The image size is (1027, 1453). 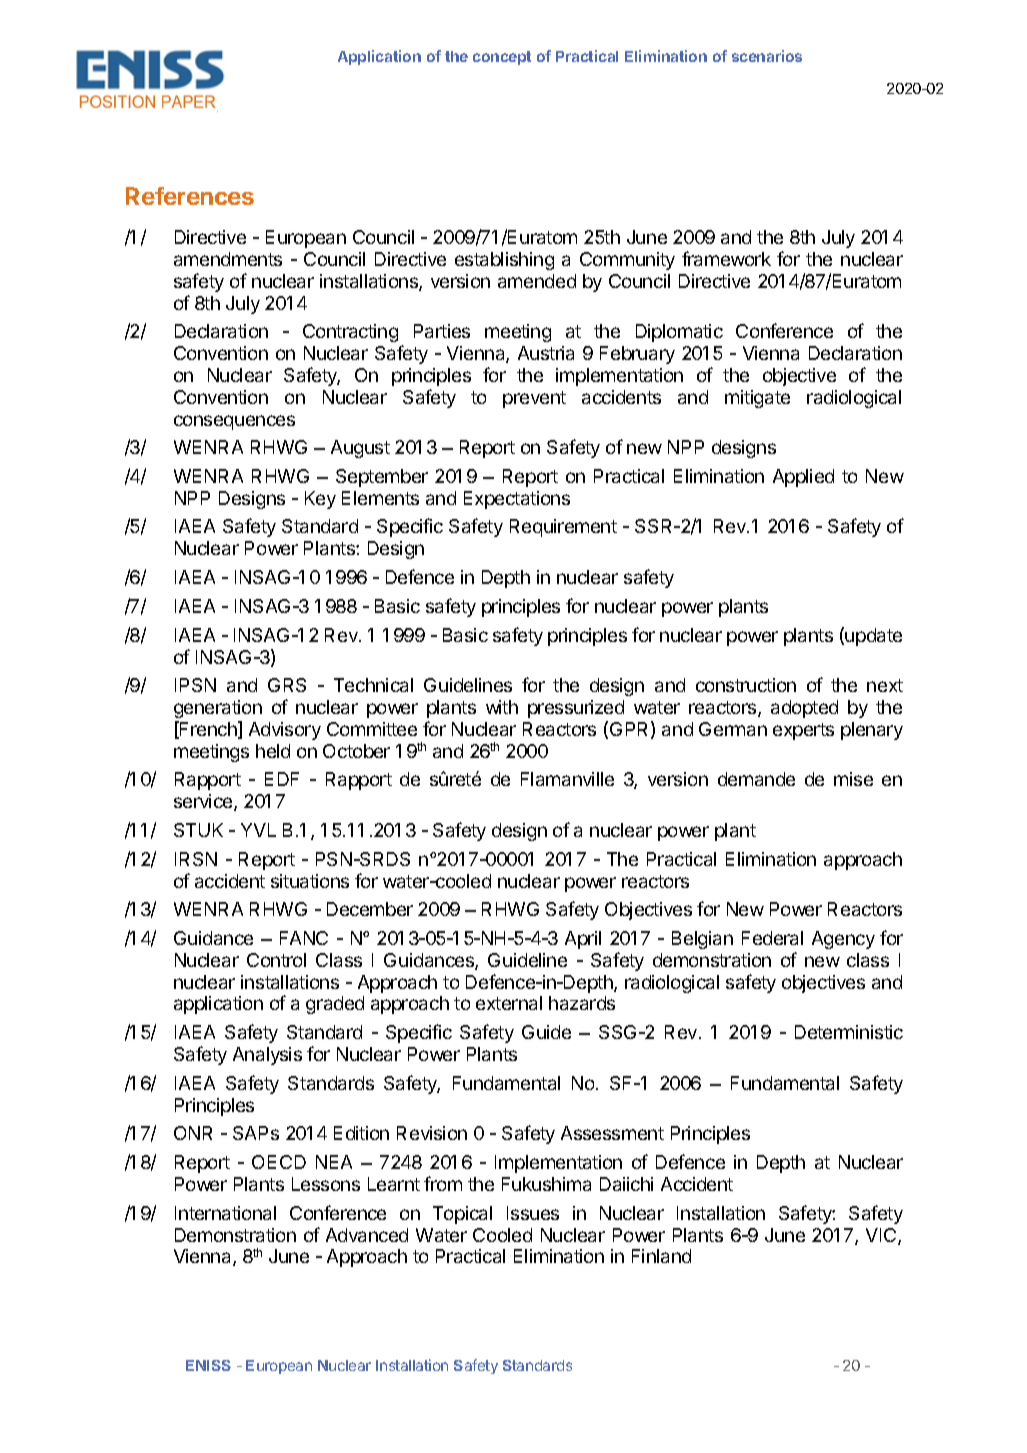 What do you see at coordinates (276, 960) in the image?
I see `Control` at bounding box center [276, 960].
